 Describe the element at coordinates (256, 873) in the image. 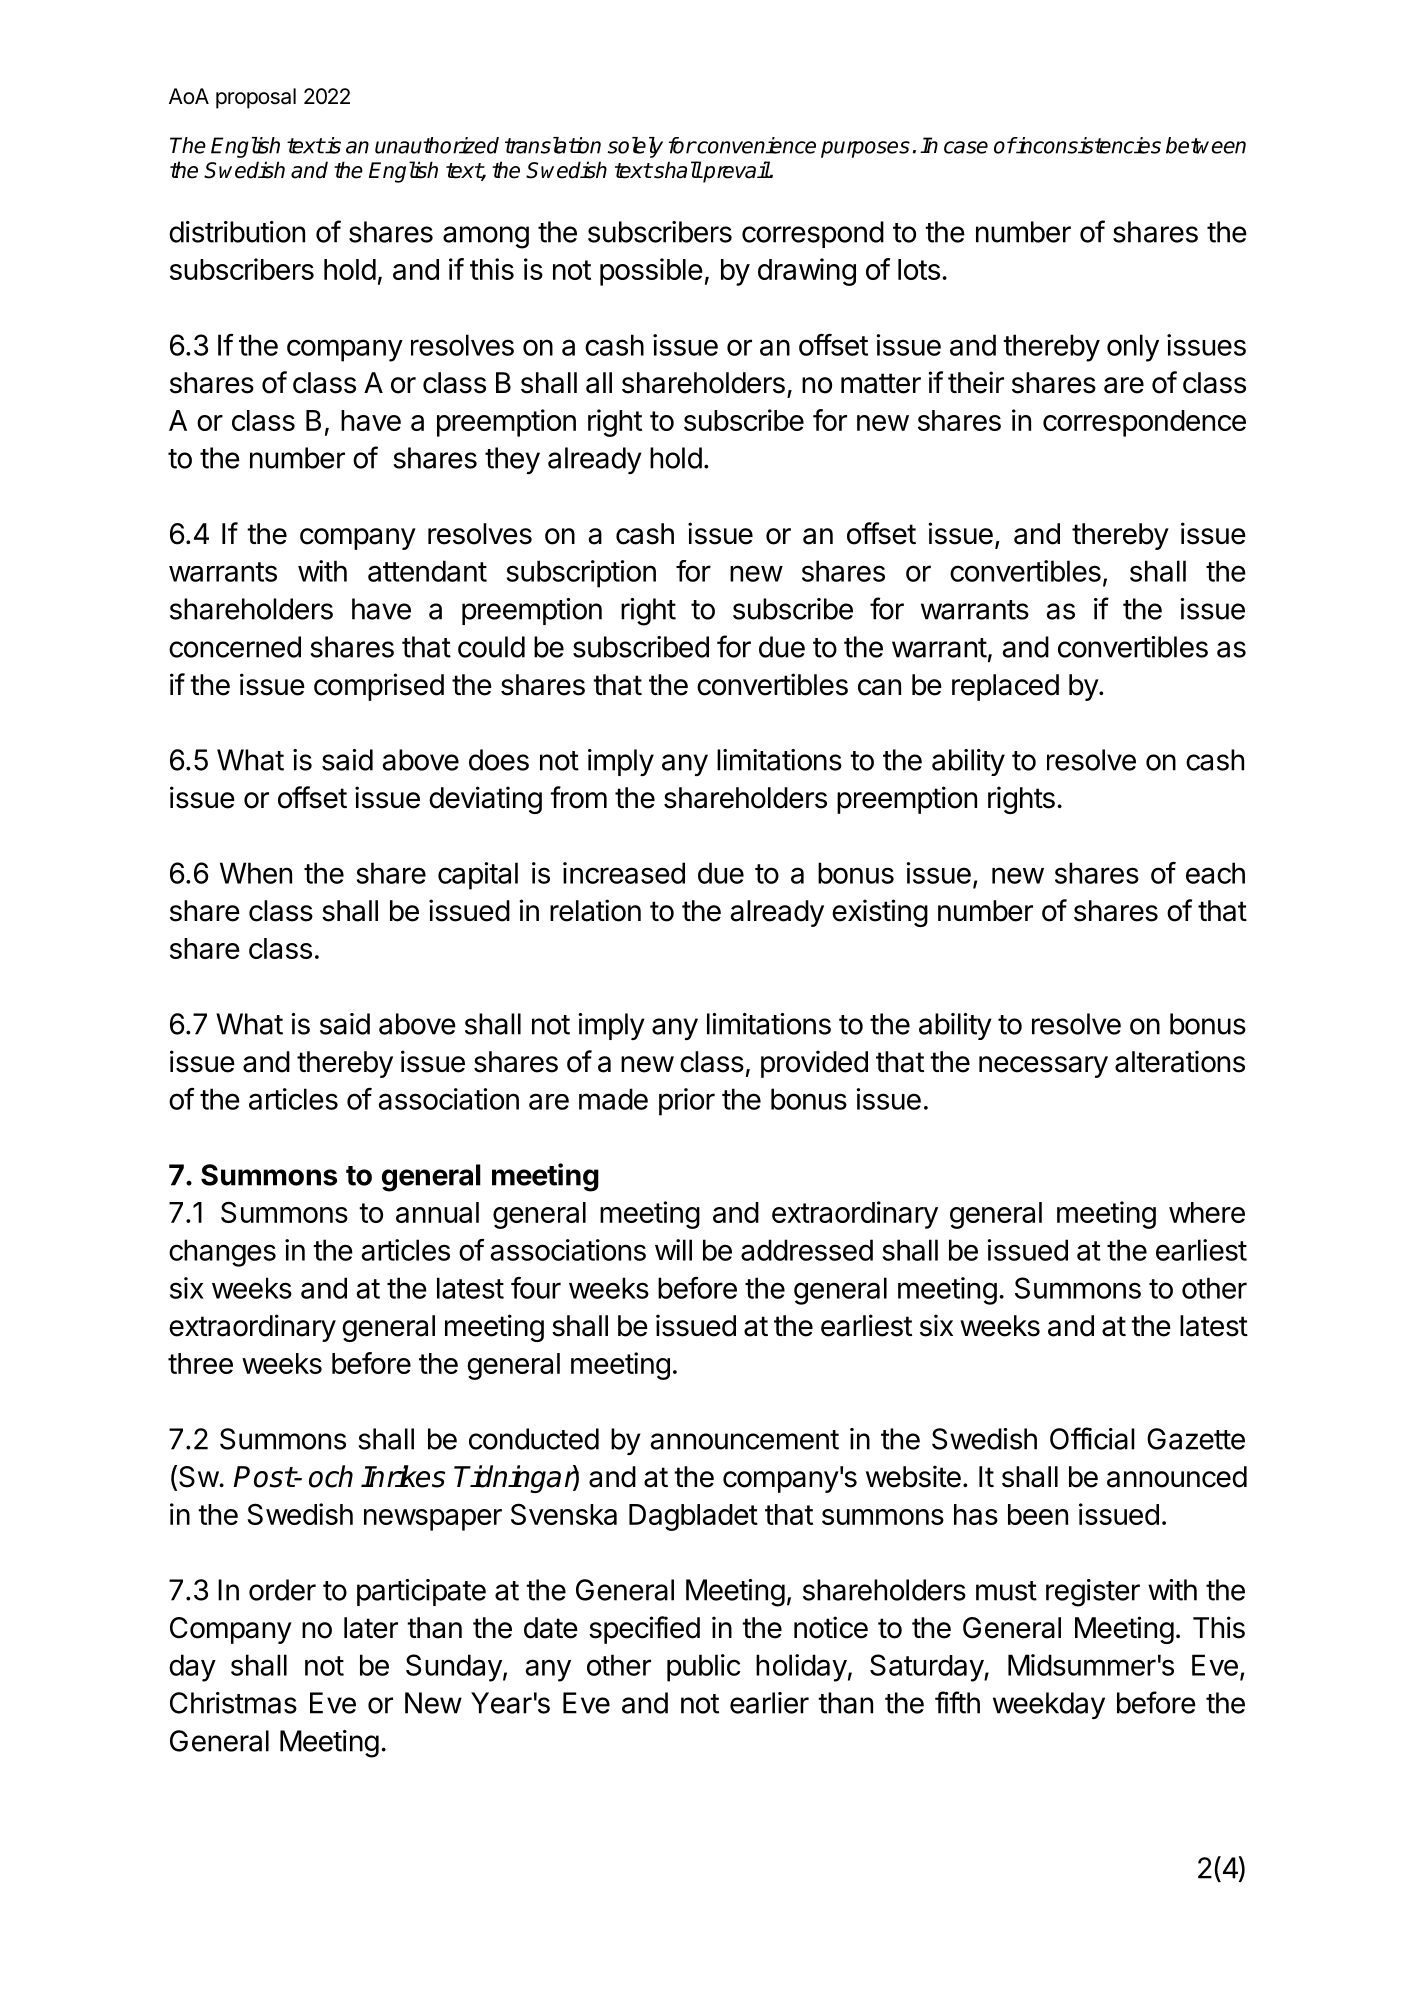

I see `When` at that location.
